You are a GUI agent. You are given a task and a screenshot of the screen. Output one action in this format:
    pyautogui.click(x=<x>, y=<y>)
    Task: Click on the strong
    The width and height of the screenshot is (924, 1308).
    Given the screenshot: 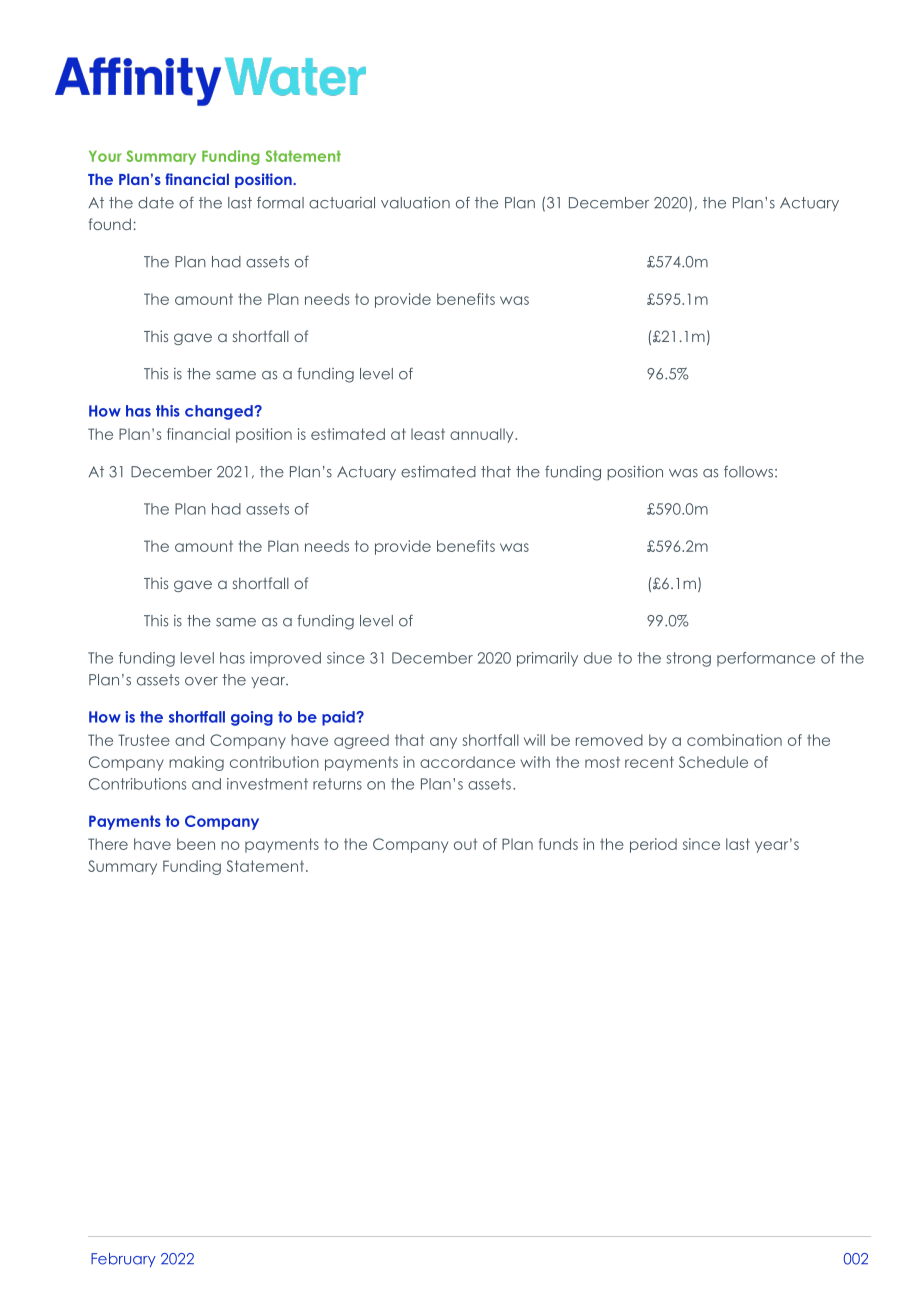 What is the action you would take?
    pyautogui.click(x=688, y=659)
